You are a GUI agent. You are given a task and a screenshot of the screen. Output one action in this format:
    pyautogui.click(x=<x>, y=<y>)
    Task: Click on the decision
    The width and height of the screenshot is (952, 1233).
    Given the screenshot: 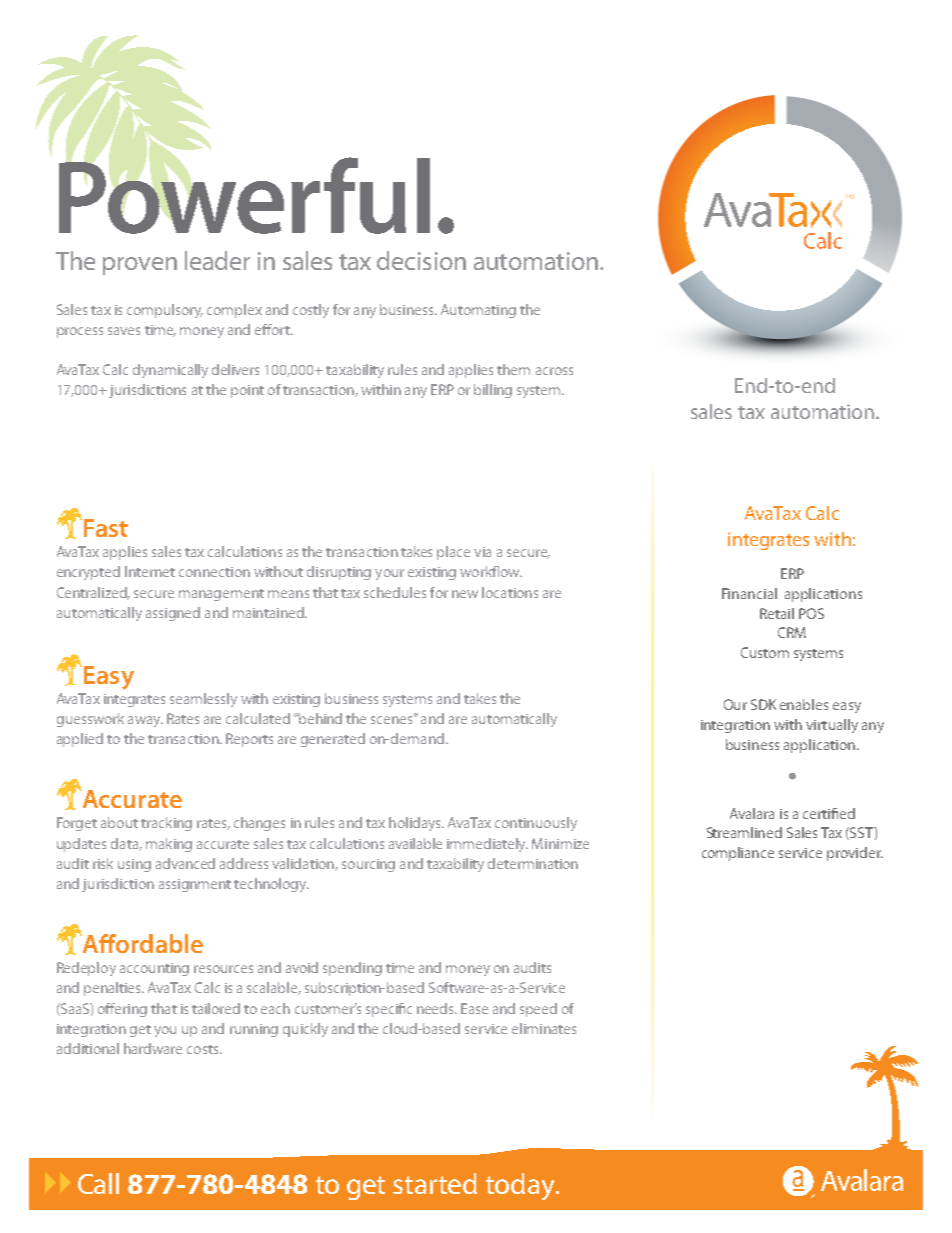 What is the action you would take?
    pyautogui.click(x=421, y=260)
